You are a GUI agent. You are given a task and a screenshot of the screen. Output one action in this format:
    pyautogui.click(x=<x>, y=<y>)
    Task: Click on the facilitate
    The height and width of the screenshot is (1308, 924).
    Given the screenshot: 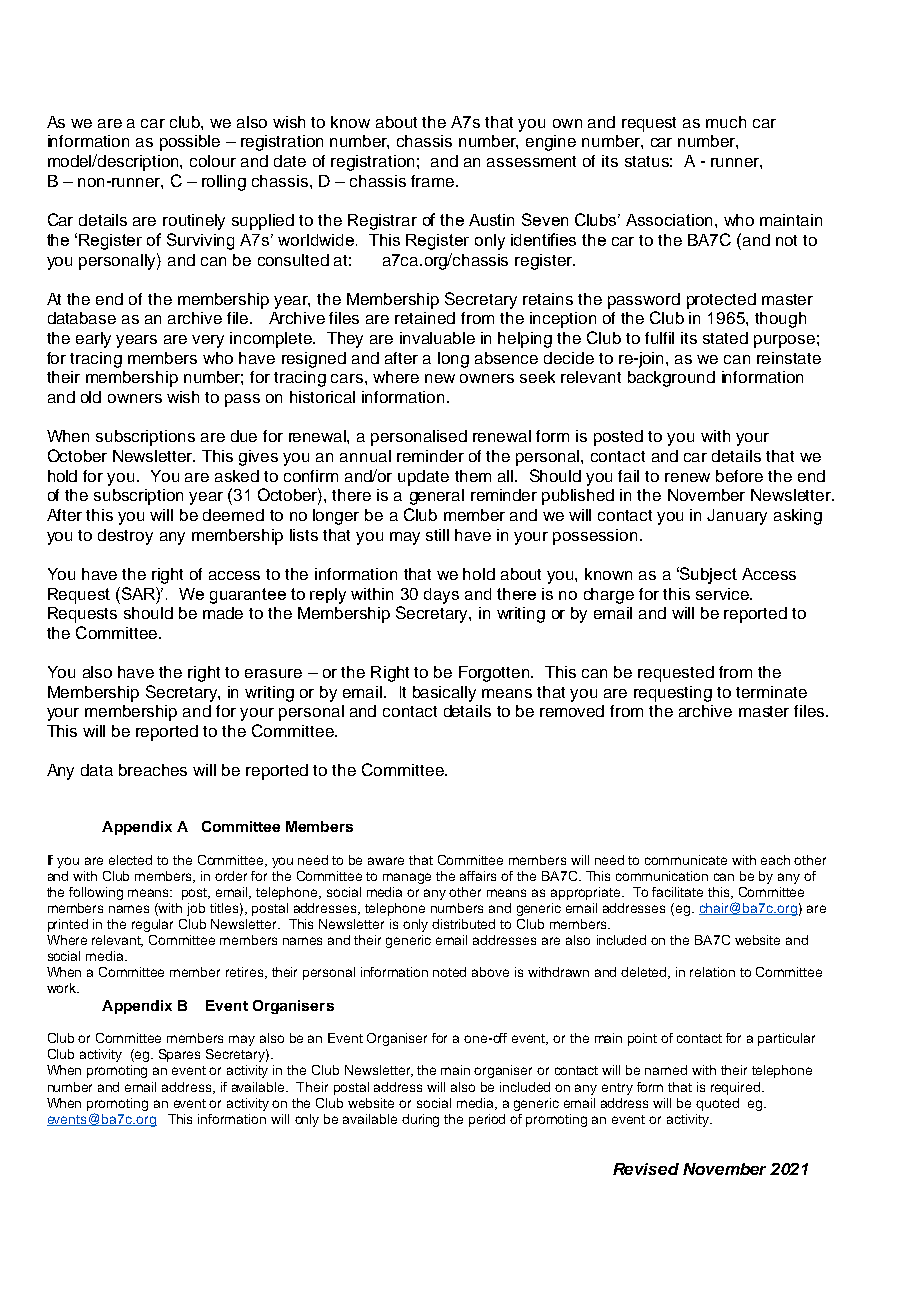 What is the action you would take?
    pyautogui.click(x=677, y=892)
